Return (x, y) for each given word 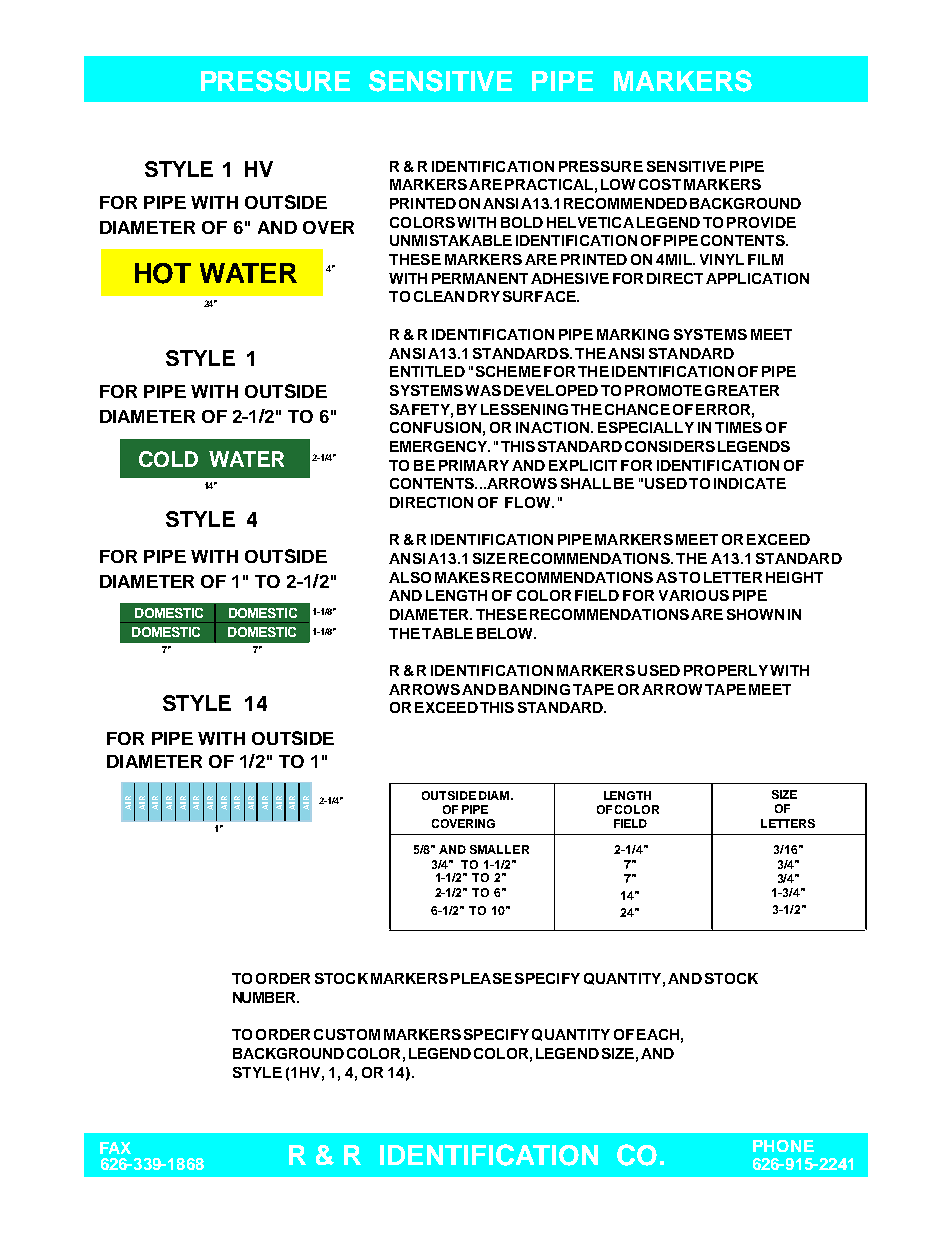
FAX (115, 1148)
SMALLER (499, 849)
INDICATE (750, 483)
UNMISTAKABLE (451, 240)
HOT (163, 273)
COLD (168, 459)
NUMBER (266, 997)
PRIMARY (474, 465)
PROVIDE (761, 222)
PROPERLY (726, 670)
